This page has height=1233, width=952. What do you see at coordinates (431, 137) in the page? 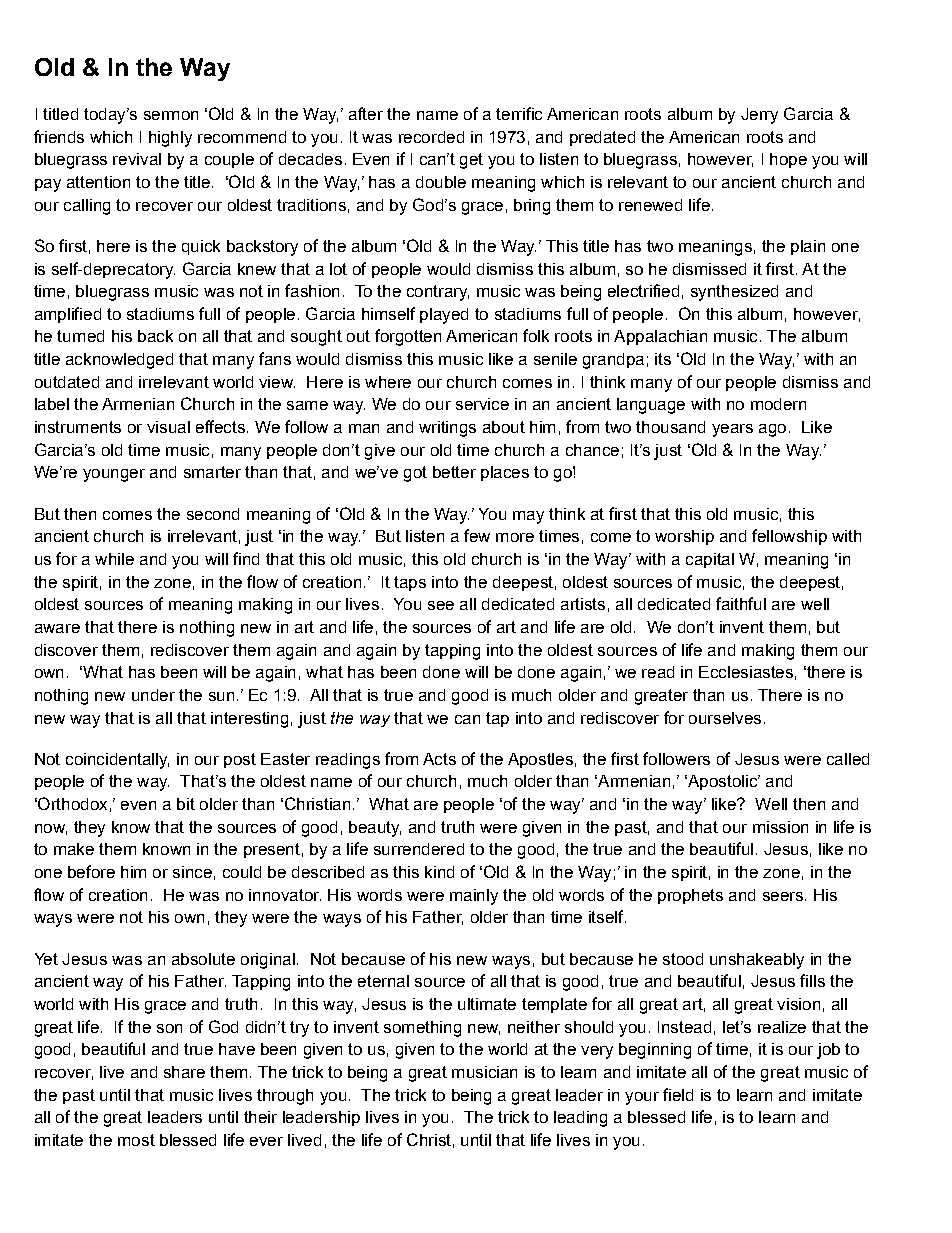
I see `recorded` at bounding box center [431, 137].
